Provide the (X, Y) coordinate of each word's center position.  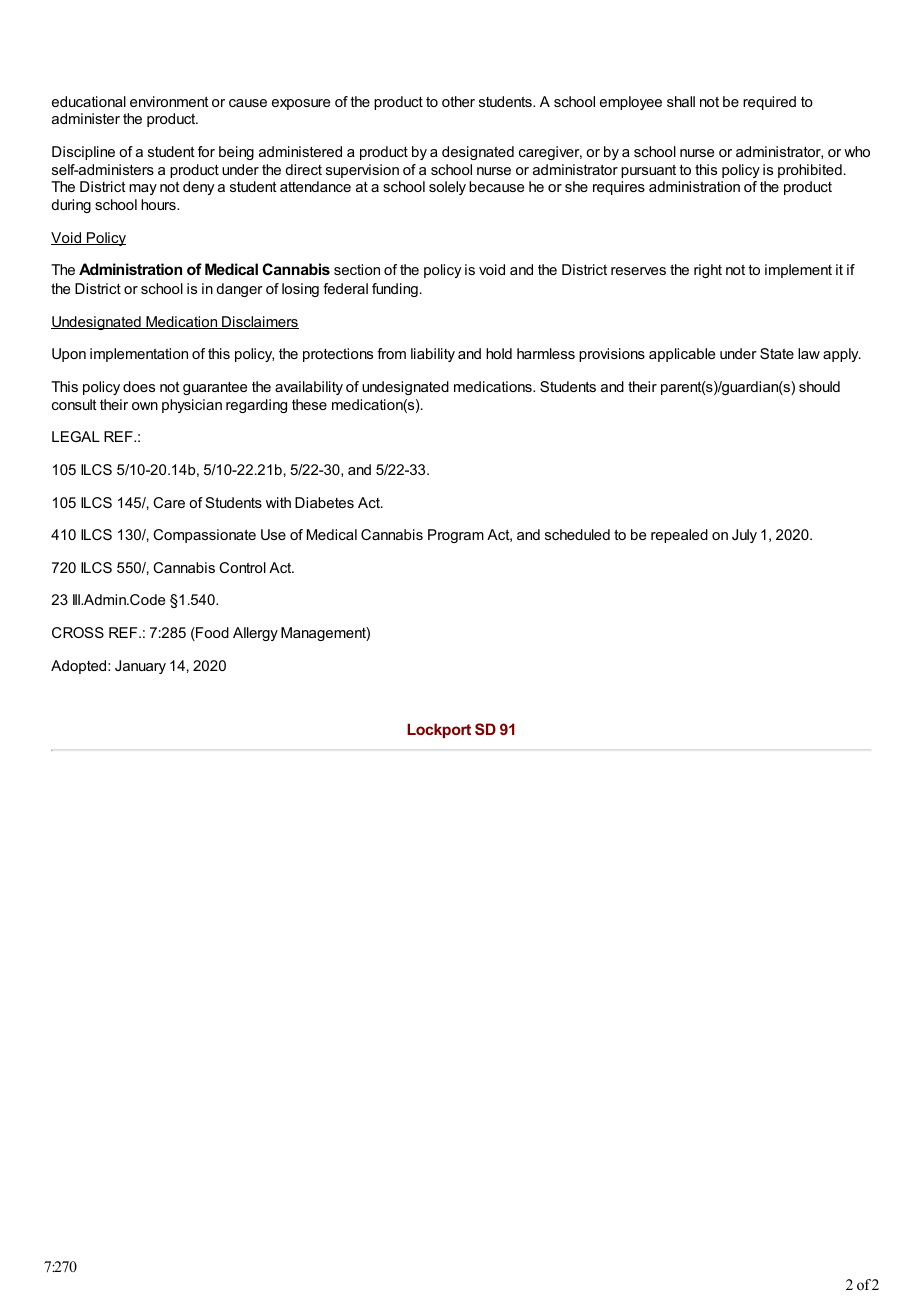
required (769, 103)
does (139, 386)
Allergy (255, 634)
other (458, 101)
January (140, 667)
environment (169, 101)
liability (433, 355)
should (819, 386)
